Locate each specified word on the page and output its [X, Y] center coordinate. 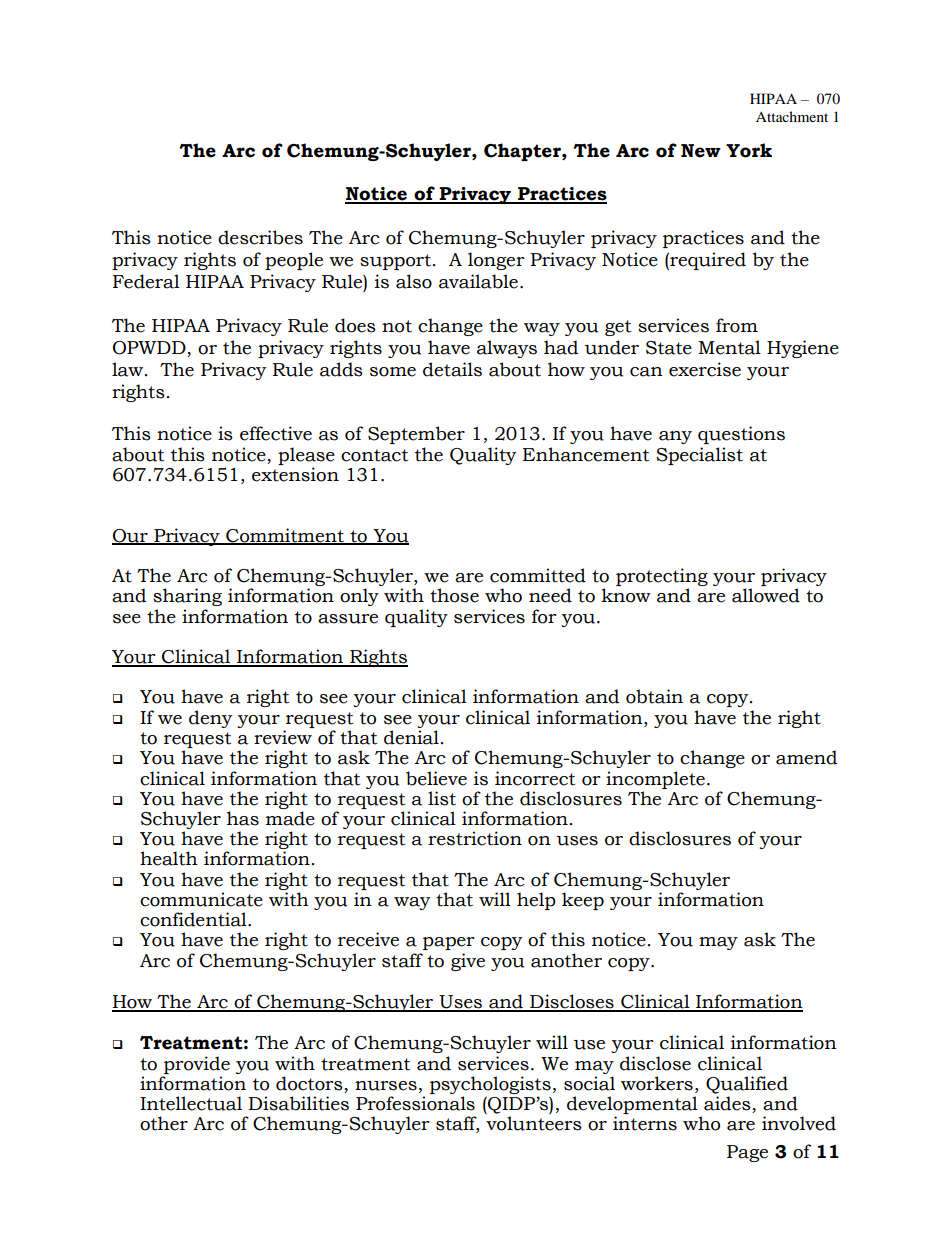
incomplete [655, 780]
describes [260, 237]
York [749, 150]
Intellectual [191, 1103]
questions [741, 435]
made [290, 818]
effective [276, 433]
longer [496, 261]
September [416, 435]
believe [436, 778]
